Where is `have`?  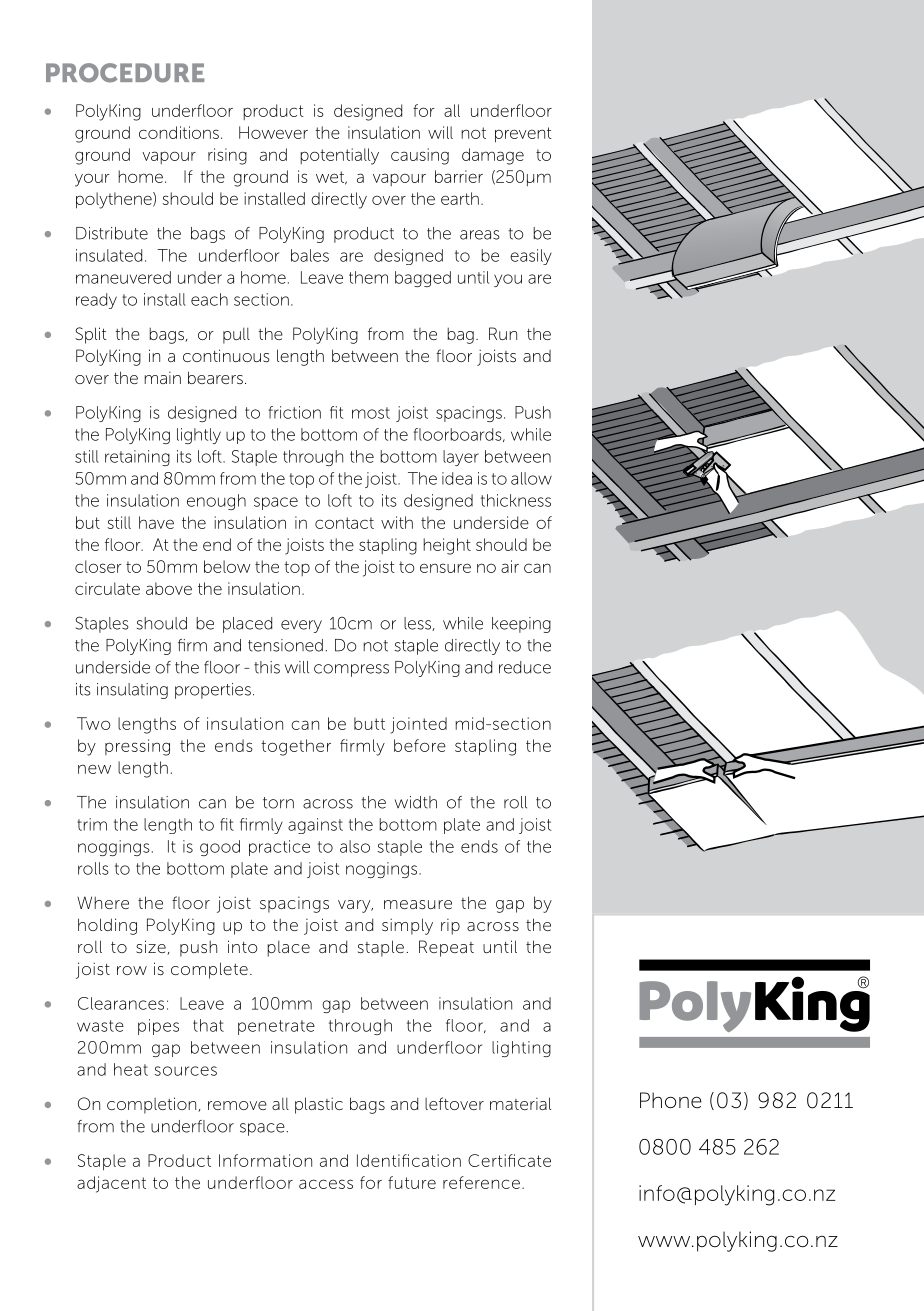 have is located at coordinates (156, 522).
